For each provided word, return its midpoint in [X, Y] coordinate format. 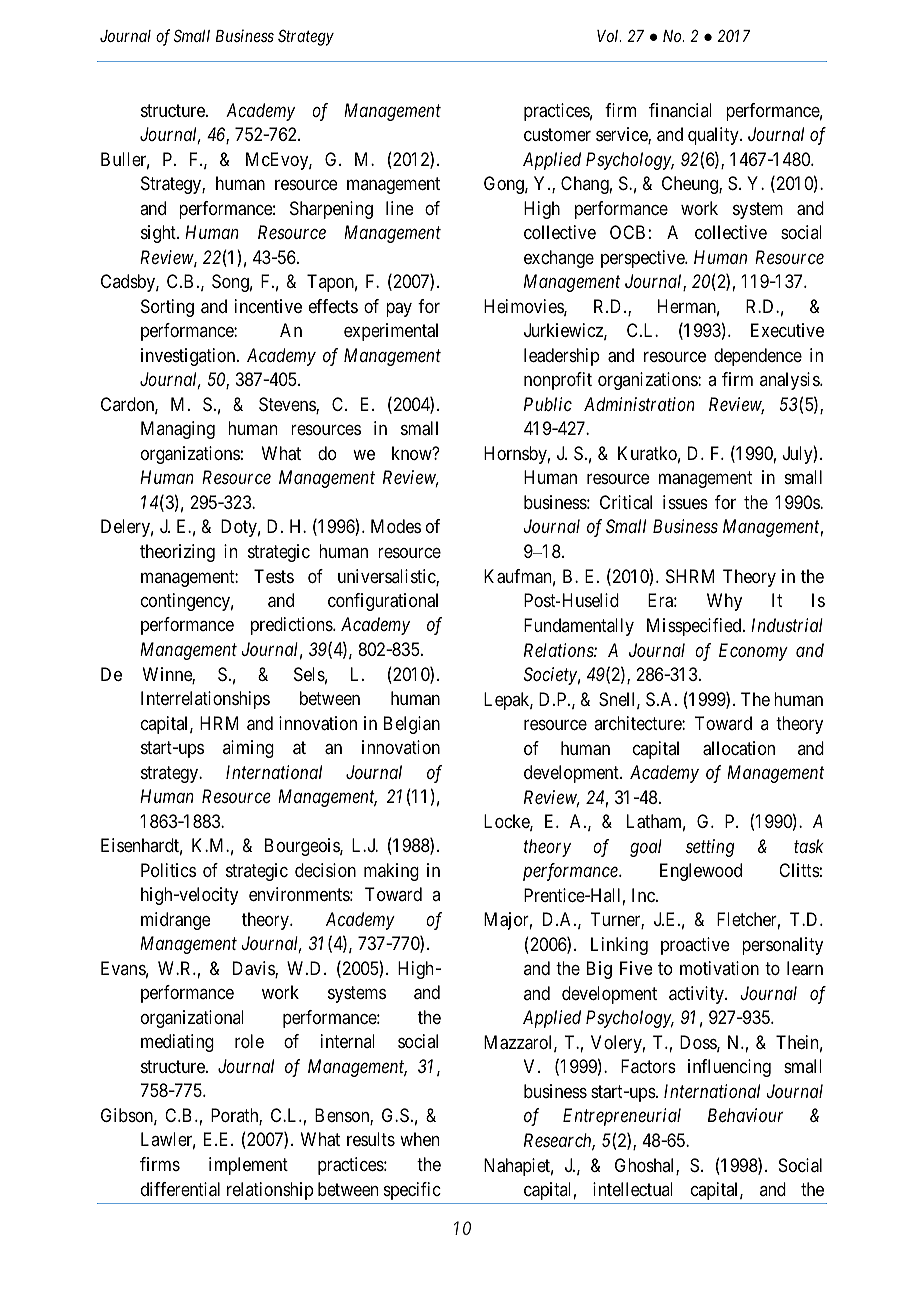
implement [248, 1166]
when [419, 1139]
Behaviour [746, 1115]
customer [557, 134]
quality [714, 136]
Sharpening [331, 210]
